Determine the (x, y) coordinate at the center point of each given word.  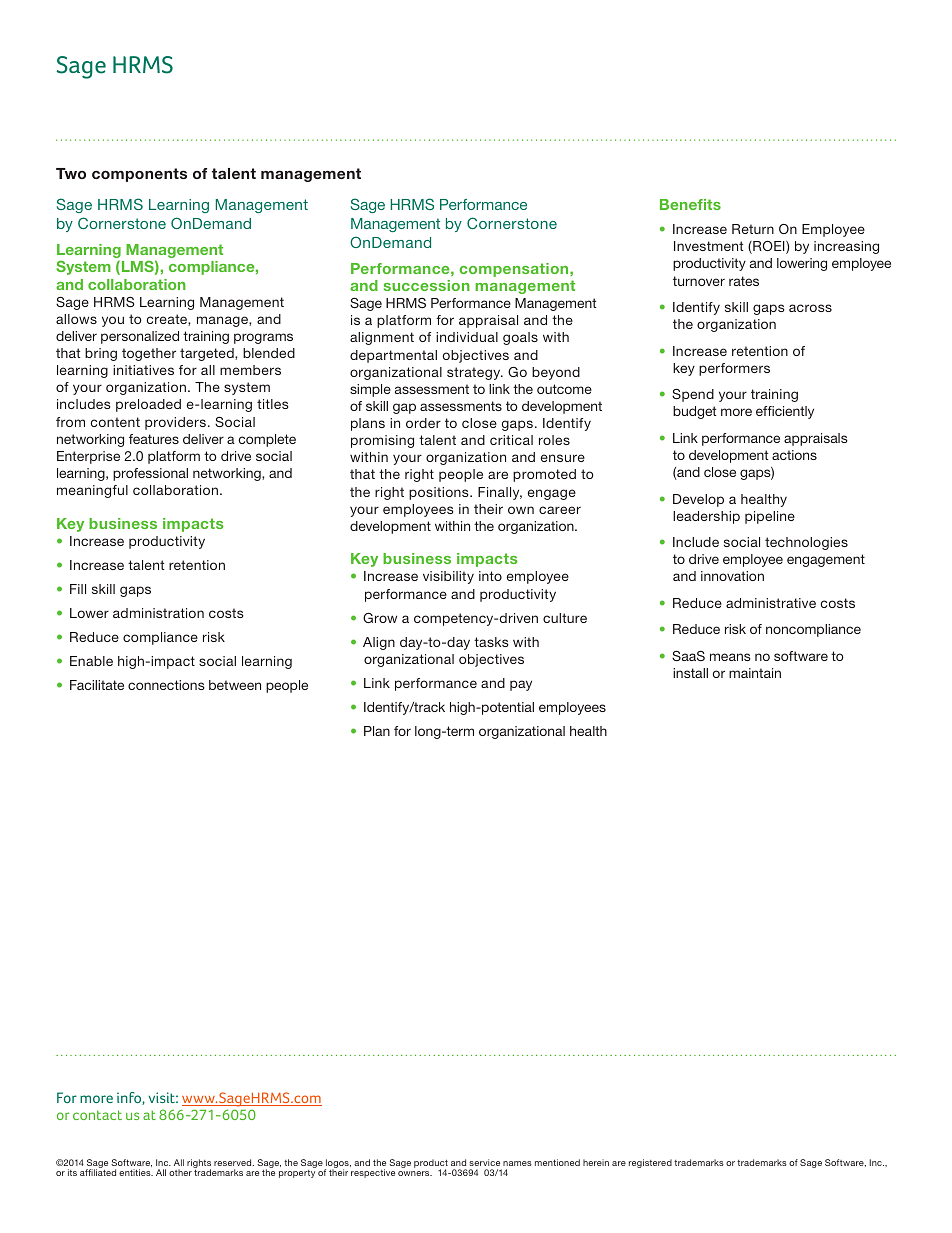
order (423, 423)
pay (521, 685)
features (154, 439)
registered (650, 1163)
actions (794, 455)
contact (97, 1115)
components (139, 175)
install (690, 673)
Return (753, 229)
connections (166, 685)
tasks (491, 642)
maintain (755, 673)
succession (427, 285)
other (180, 1172)
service (484, 1162)
